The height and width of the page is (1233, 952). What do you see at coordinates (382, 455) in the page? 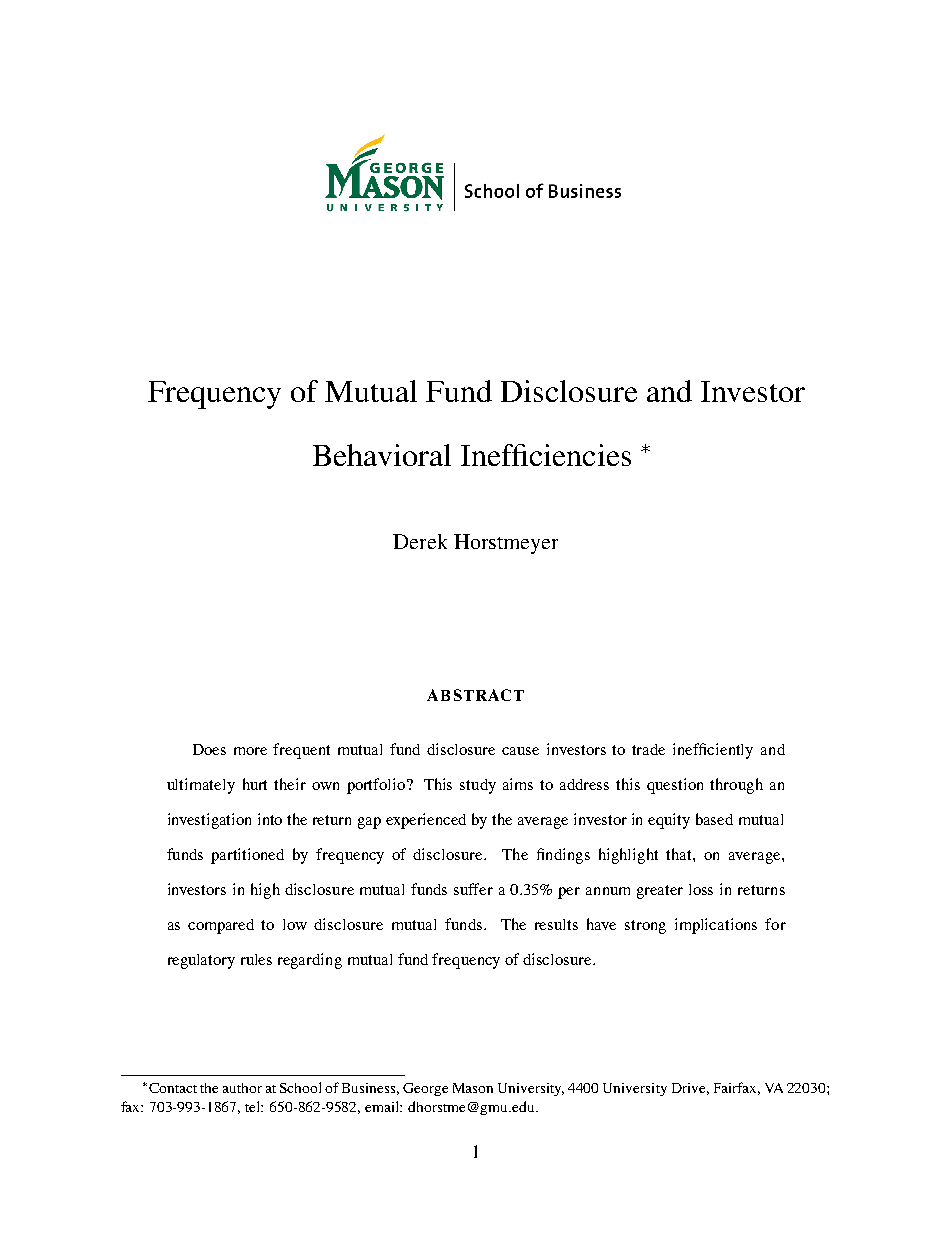
I see `Behavioral` at bounding box center [382, 455].
